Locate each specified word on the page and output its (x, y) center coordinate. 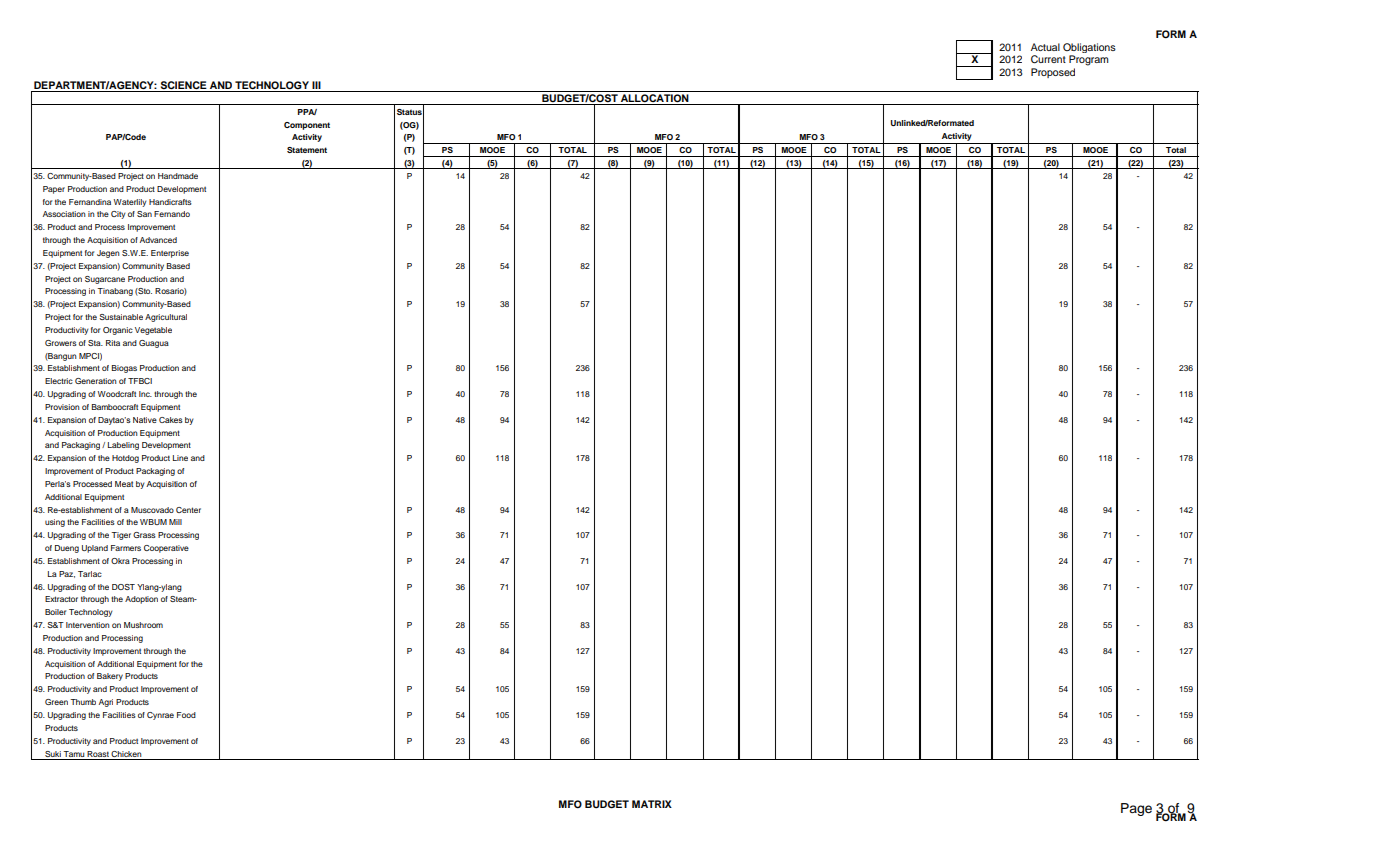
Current (1048, 59)
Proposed (1053, 73)
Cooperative (166, 549)
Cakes (171, 420)
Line (180, 458)
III (316, 85)
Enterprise (170, 254)
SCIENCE (183, 86)
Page (1136, 809)
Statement (307, 150)
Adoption (141, 600)
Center (188, 510)
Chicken (126, 754)
